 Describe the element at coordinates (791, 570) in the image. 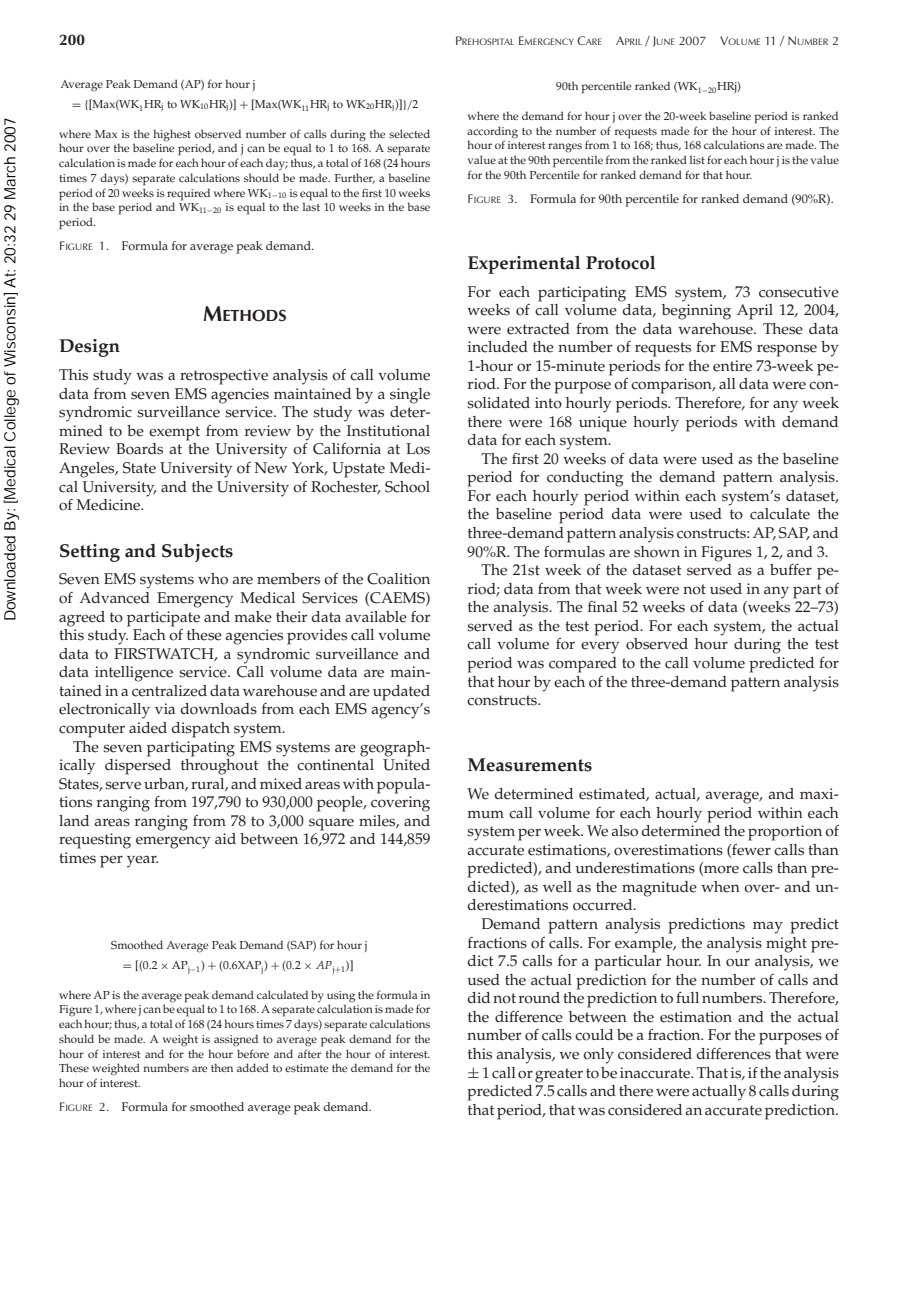

I see `buffer` at that location.
